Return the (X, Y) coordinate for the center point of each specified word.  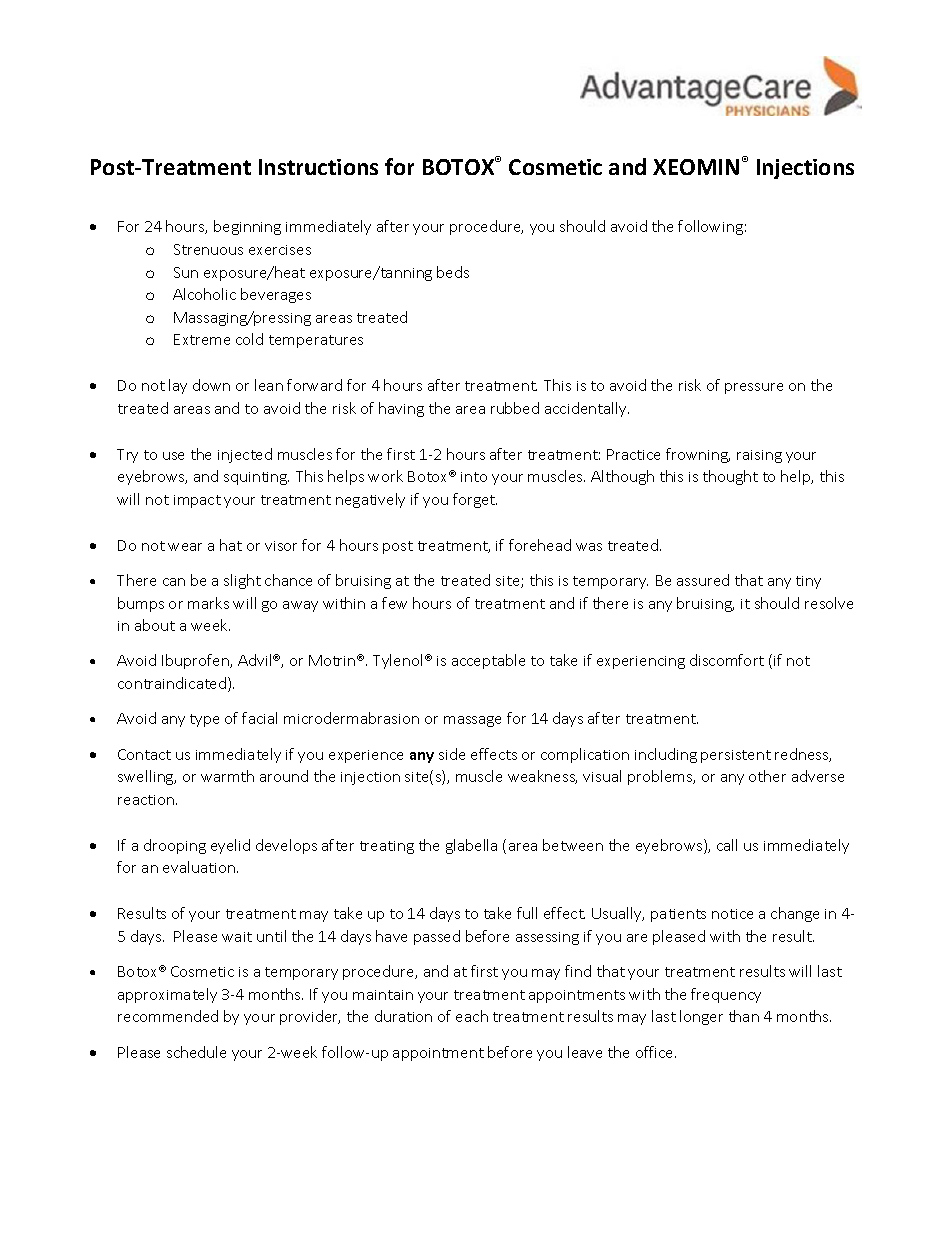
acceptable (488, 661)
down (211, 385)
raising (759, 456)
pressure (754, 388)
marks (208, 603)
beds (453, 272)
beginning (247, 227)
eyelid (230, 846)
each (472, 1016)
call (727, 845)
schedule (196, 1052)
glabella (471, 846)
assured (703, 580)
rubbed (515, 408)
